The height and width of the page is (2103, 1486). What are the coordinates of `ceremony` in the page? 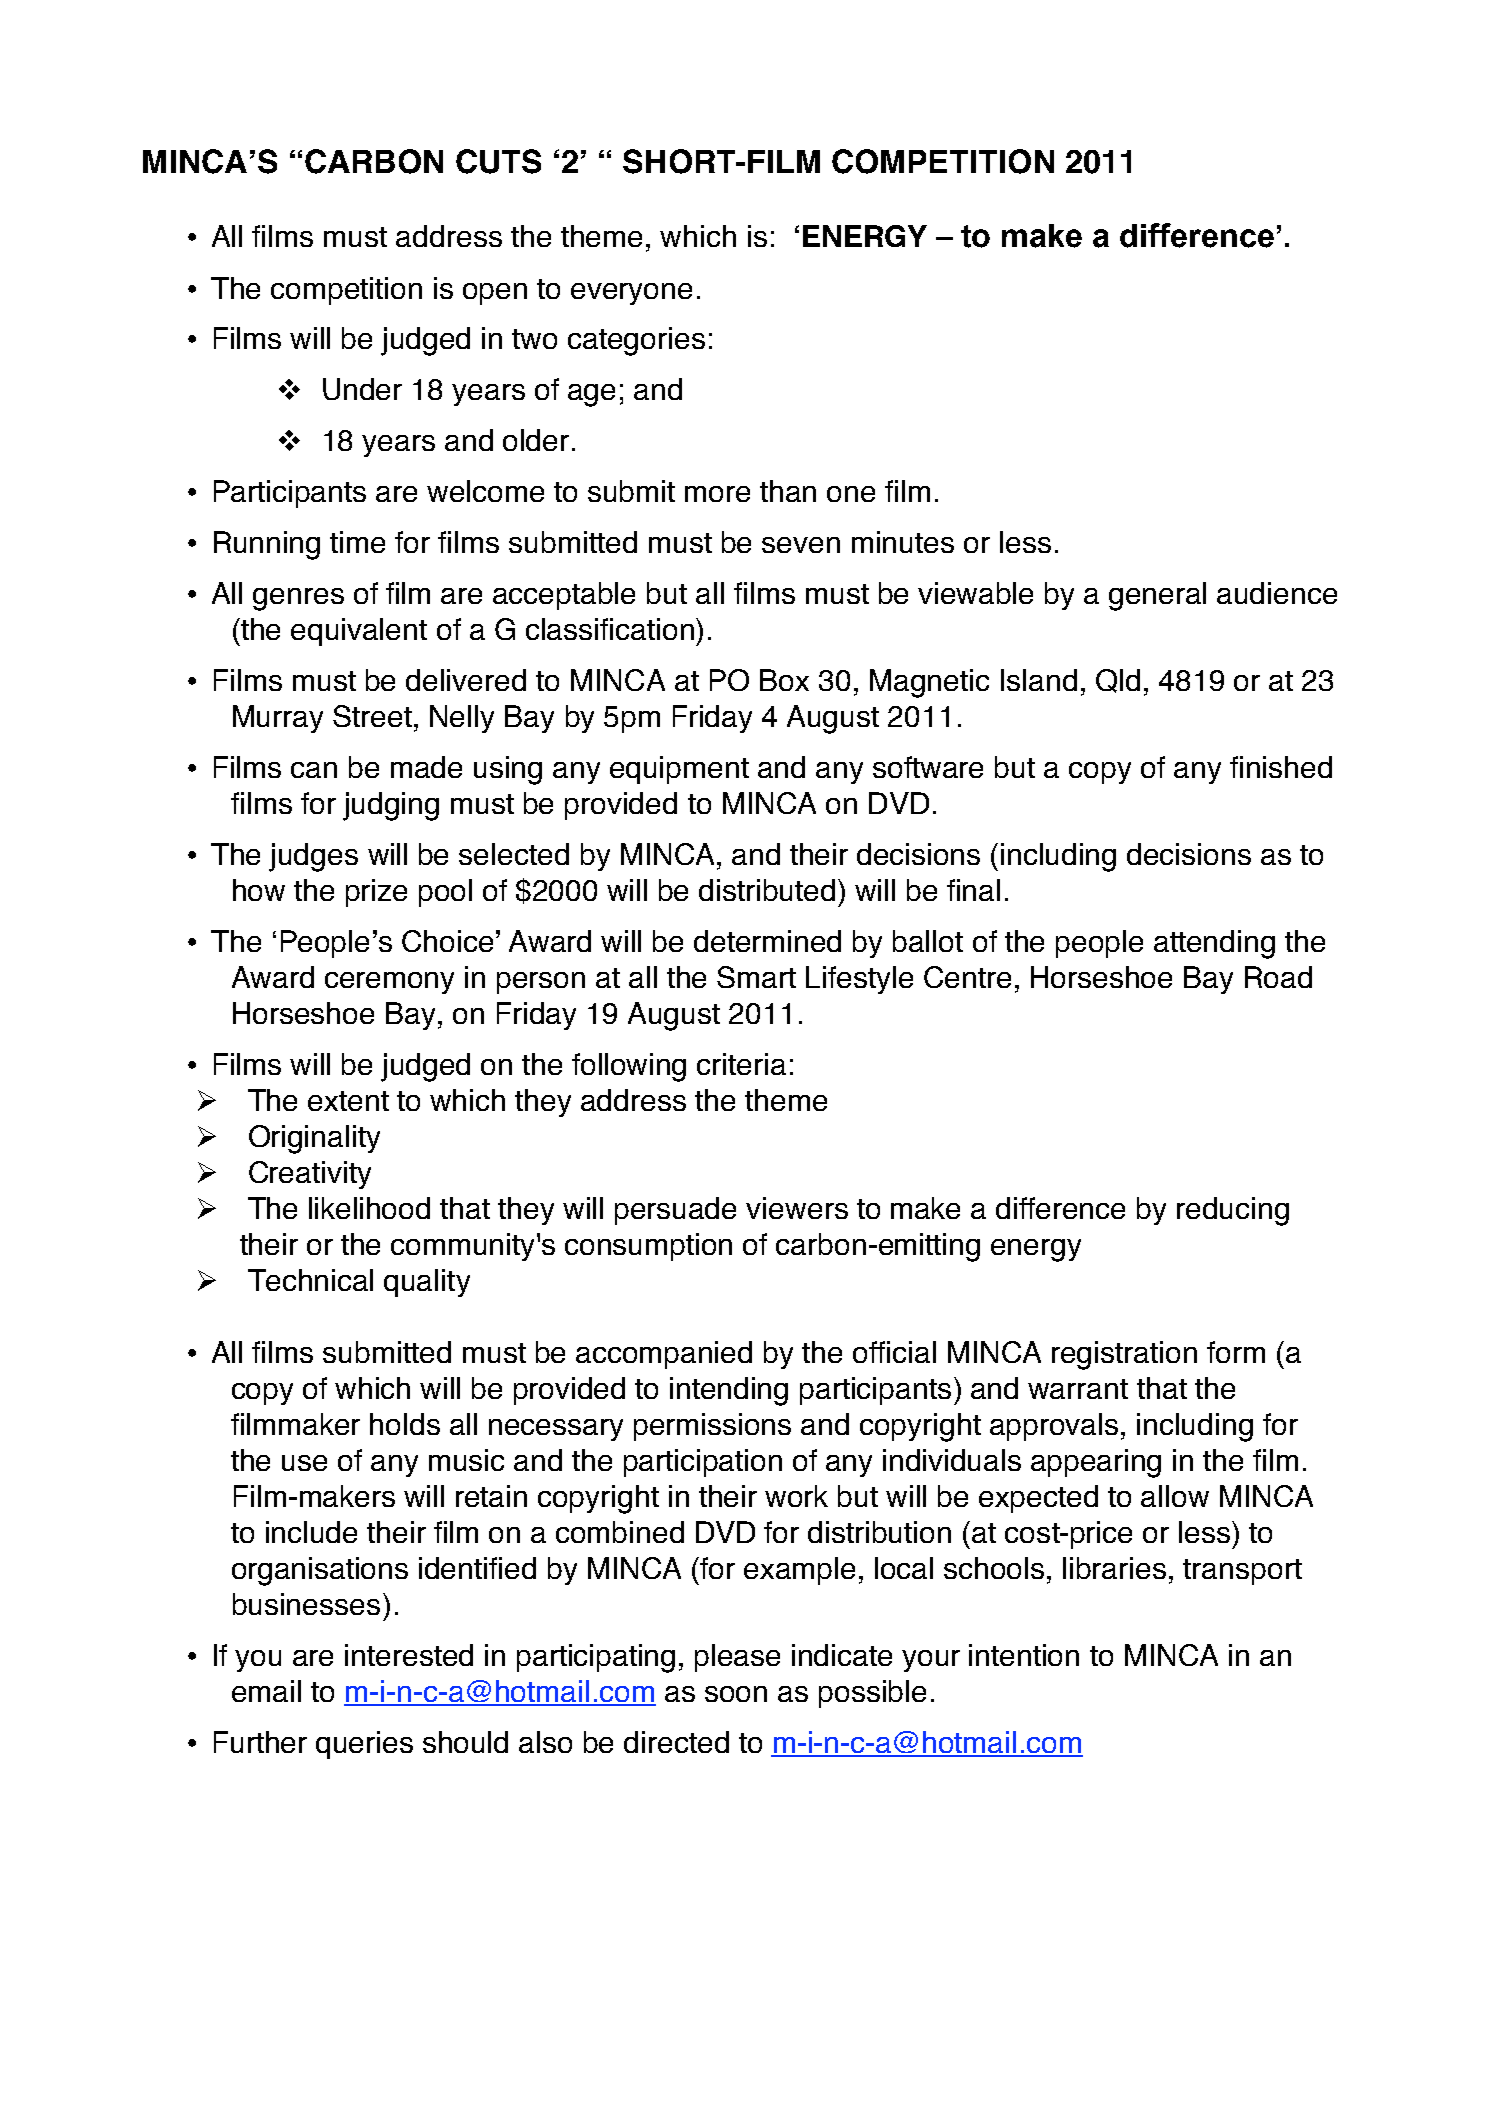 It's located at (389, 983).
